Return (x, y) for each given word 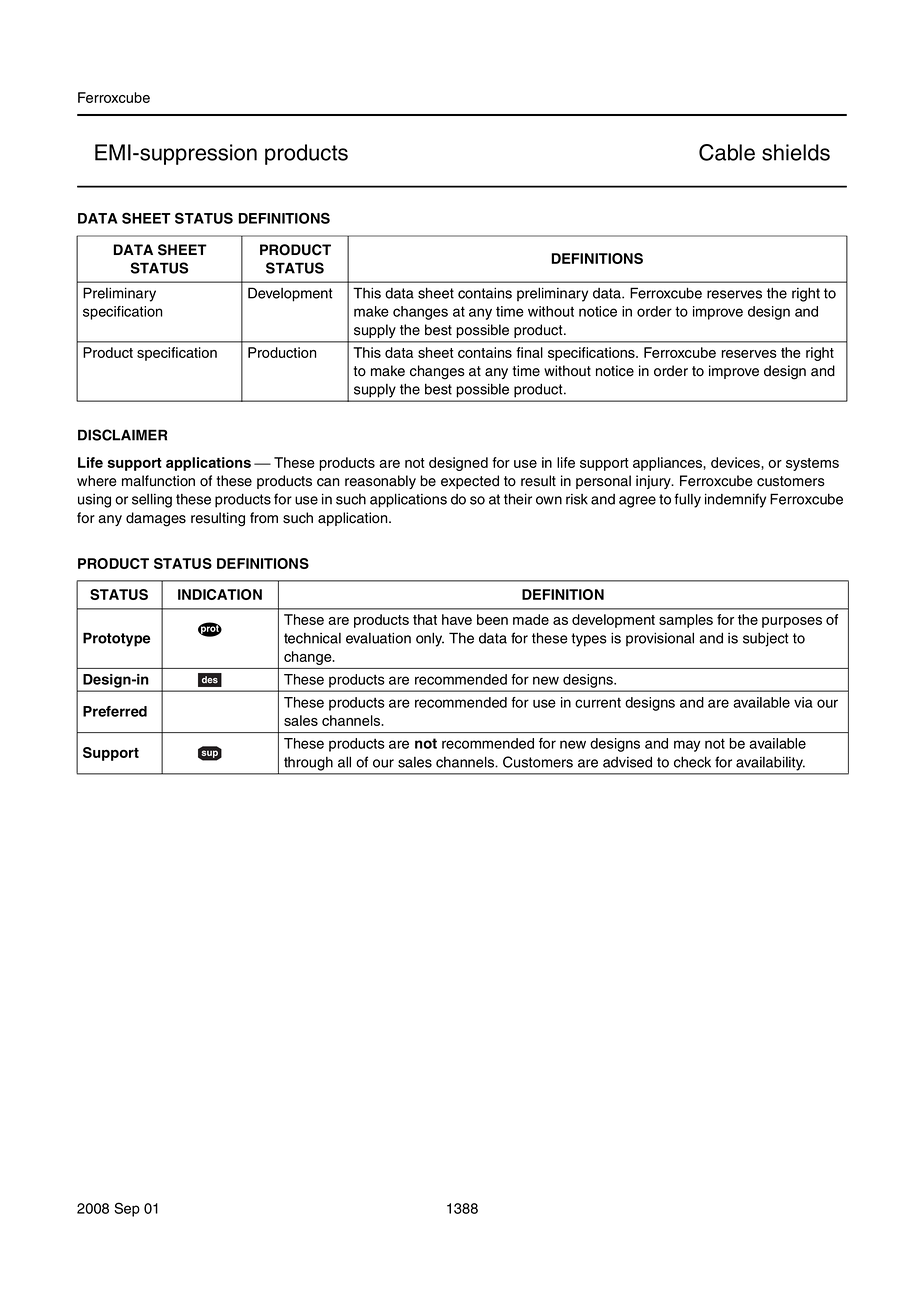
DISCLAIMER (122, 435)
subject (765, 639)
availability (770, 764)
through (308, 764)
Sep (127, 1209)
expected (470, 482)
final (529, 352)
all (344, 762)
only (430, 639)
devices (736, 463)
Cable (727, 152)
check (692, 762)
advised (627, 762)
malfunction (158, 481)
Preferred (115, 711)
